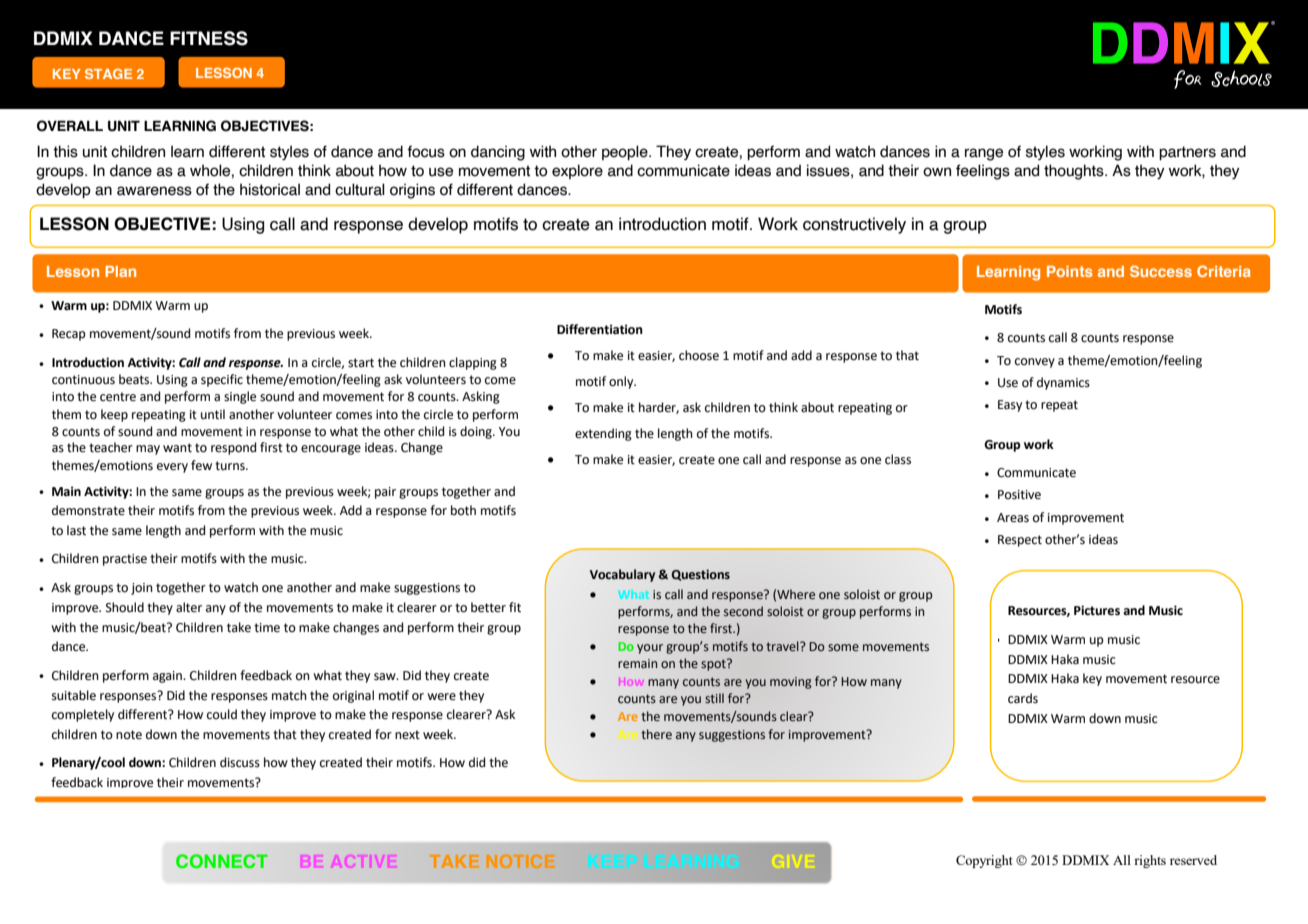  Describe the element at coordinates (622, 575) in the page. I see `Vocabulary` at that location.
